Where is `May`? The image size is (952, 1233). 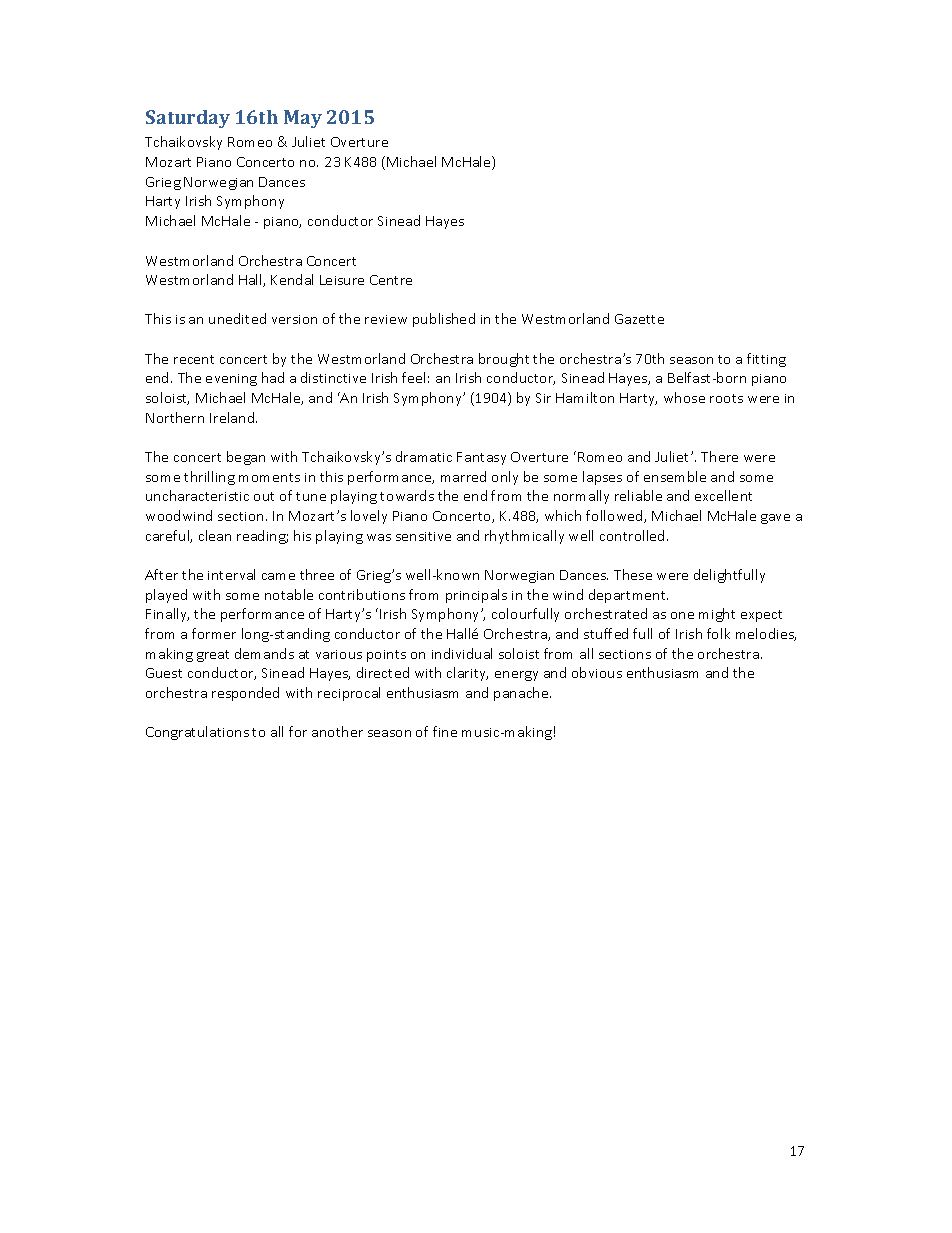 May is located at coordinates (303, 119).
